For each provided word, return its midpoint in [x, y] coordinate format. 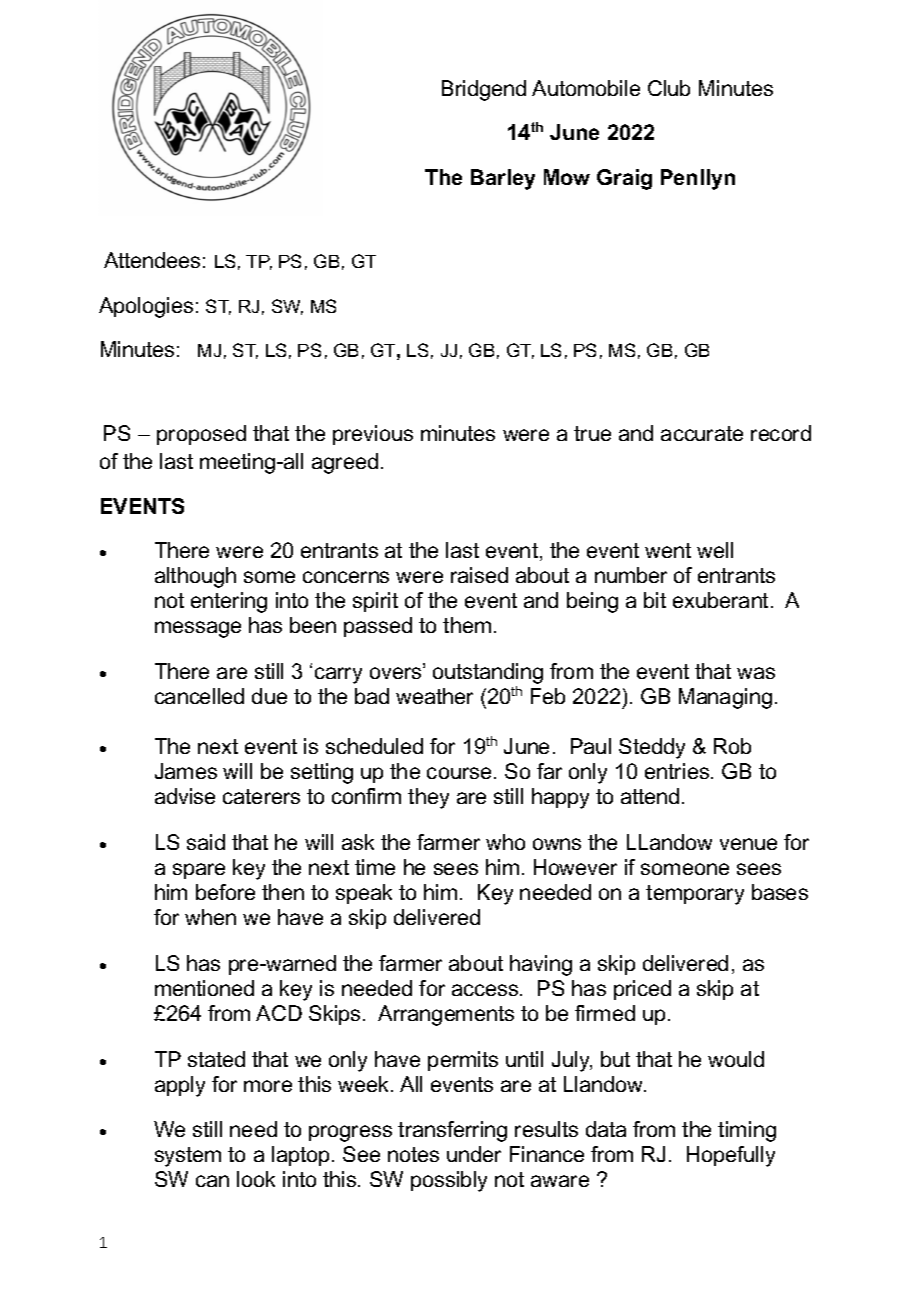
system [188, 1157]
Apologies [146, 307]
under [474, 1154]
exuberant [720, 600]
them [467, 625]
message [198, 629]
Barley [503, 179]
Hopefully [731, 1156]
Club [669, 88]
